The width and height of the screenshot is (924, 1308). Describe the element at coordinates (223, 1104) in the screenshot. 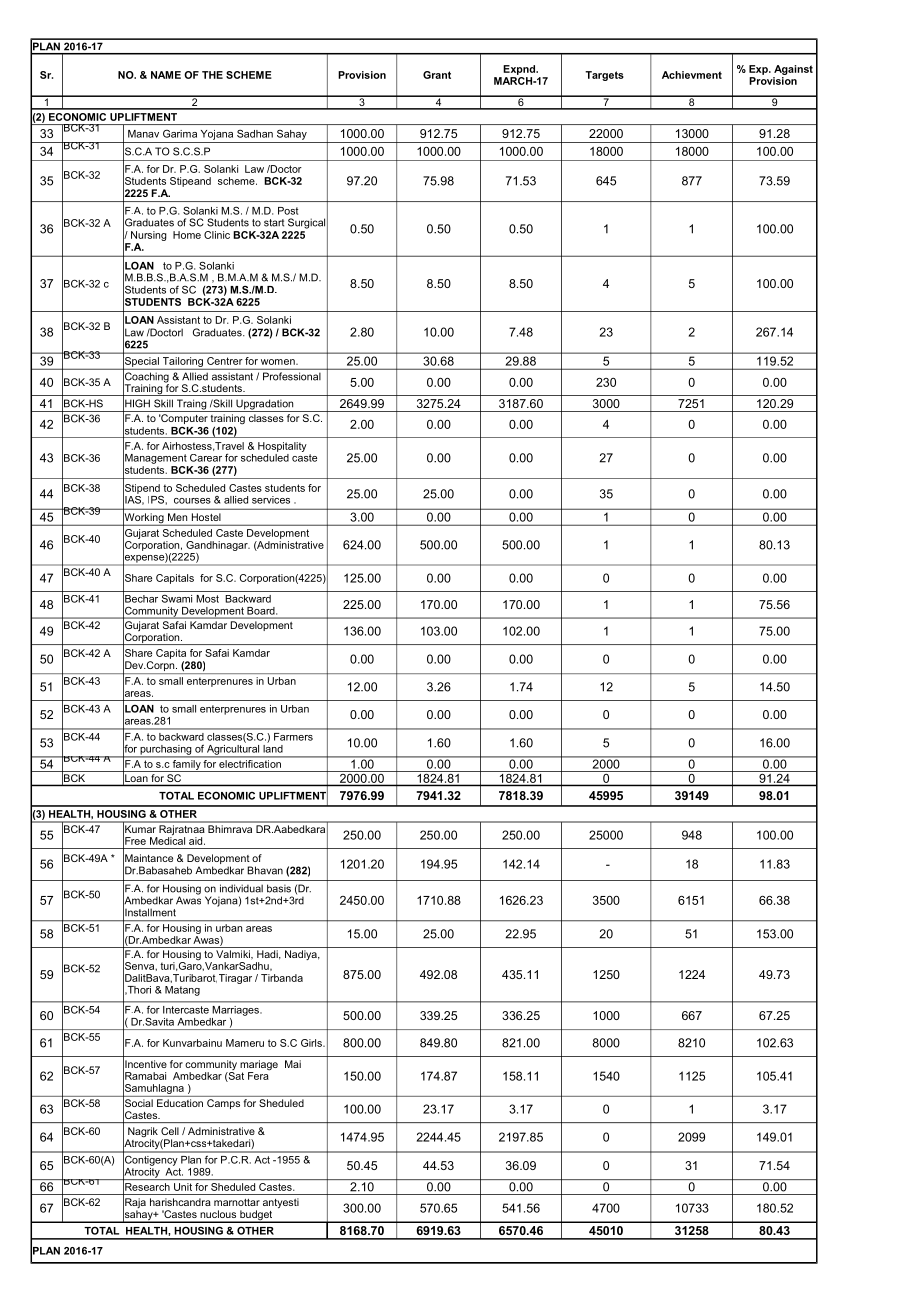

I see `Camps` at that location.
